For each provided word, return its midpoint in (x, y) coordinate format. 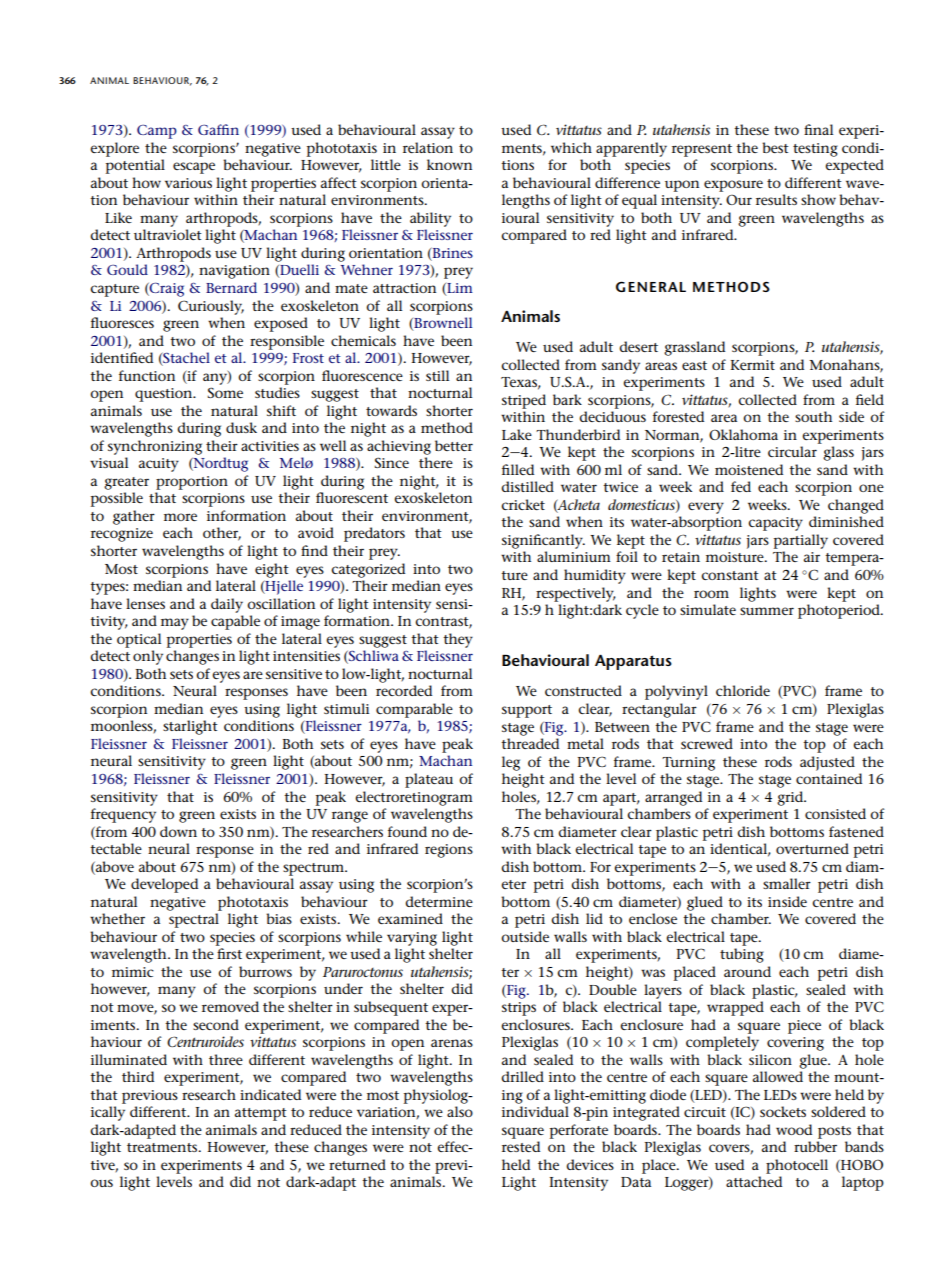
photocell (797, 1166)
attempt (261, 1114)
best (775, 147)
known (449, 164)
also (460, 1111)
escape (194, 168)
